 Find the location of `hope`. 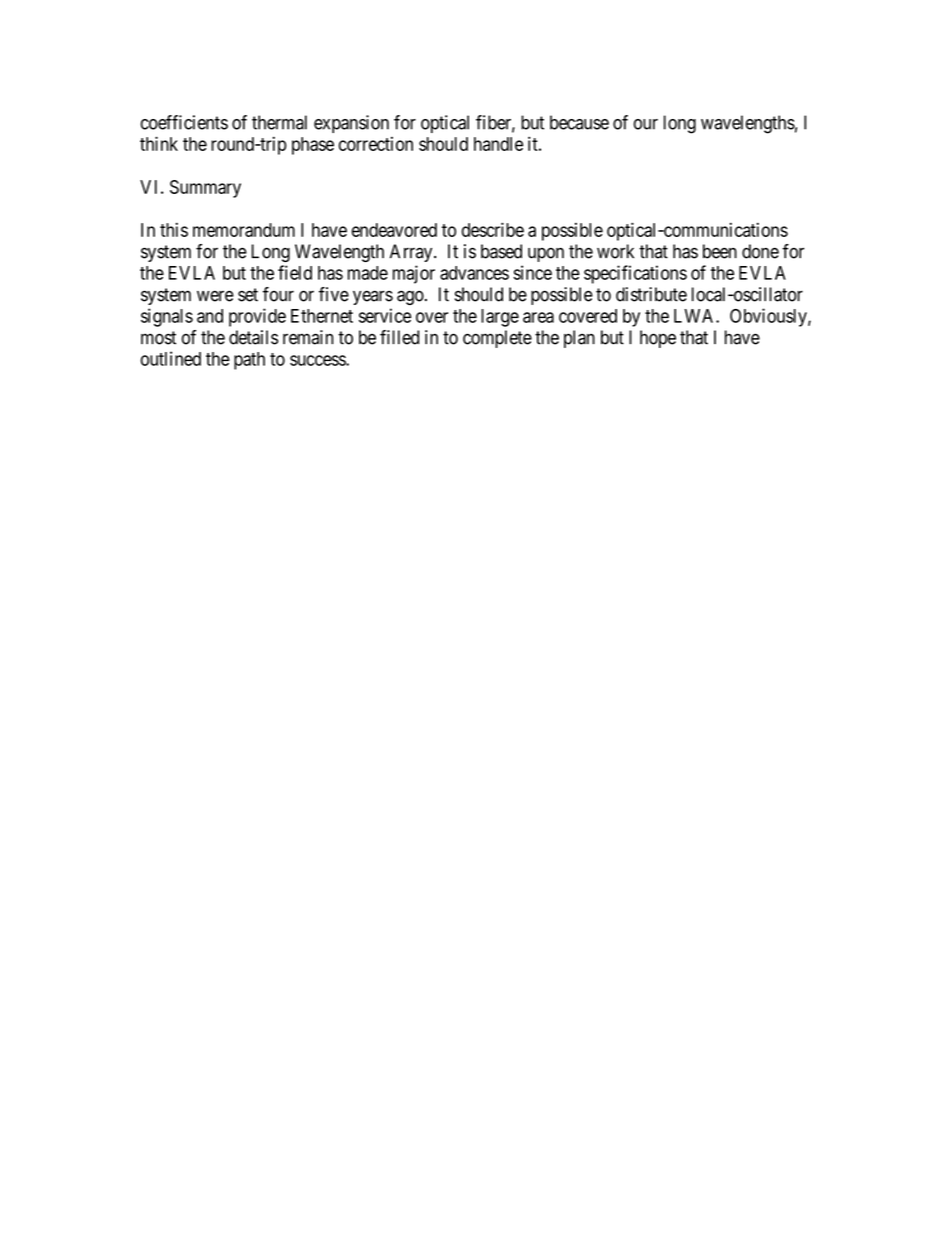

hope is located at coordinates (658, 339).
